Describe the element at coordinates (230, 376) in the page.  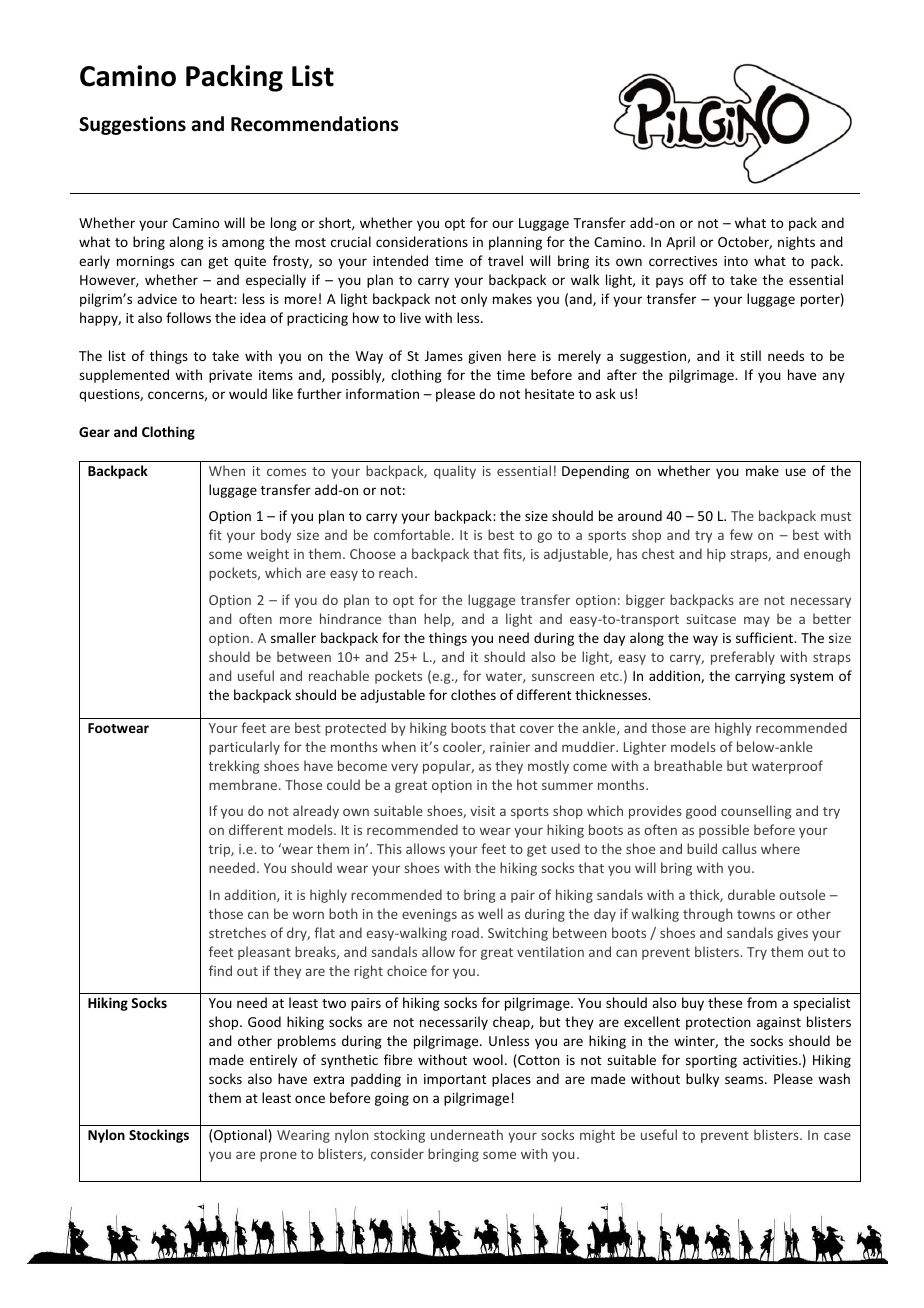
I see `private` at that location.
